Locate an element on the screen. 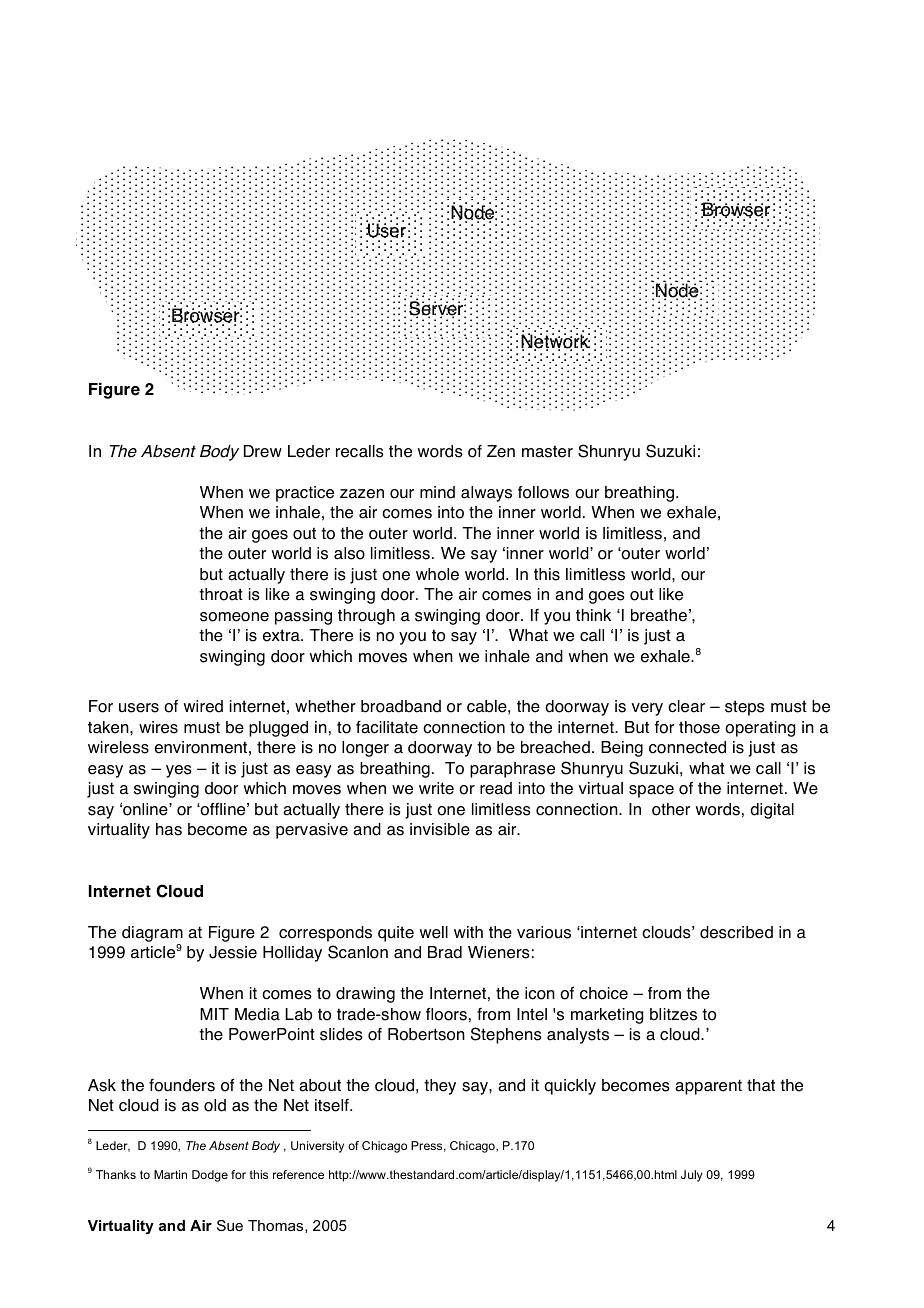  described is located at coordinates (736, 932).
